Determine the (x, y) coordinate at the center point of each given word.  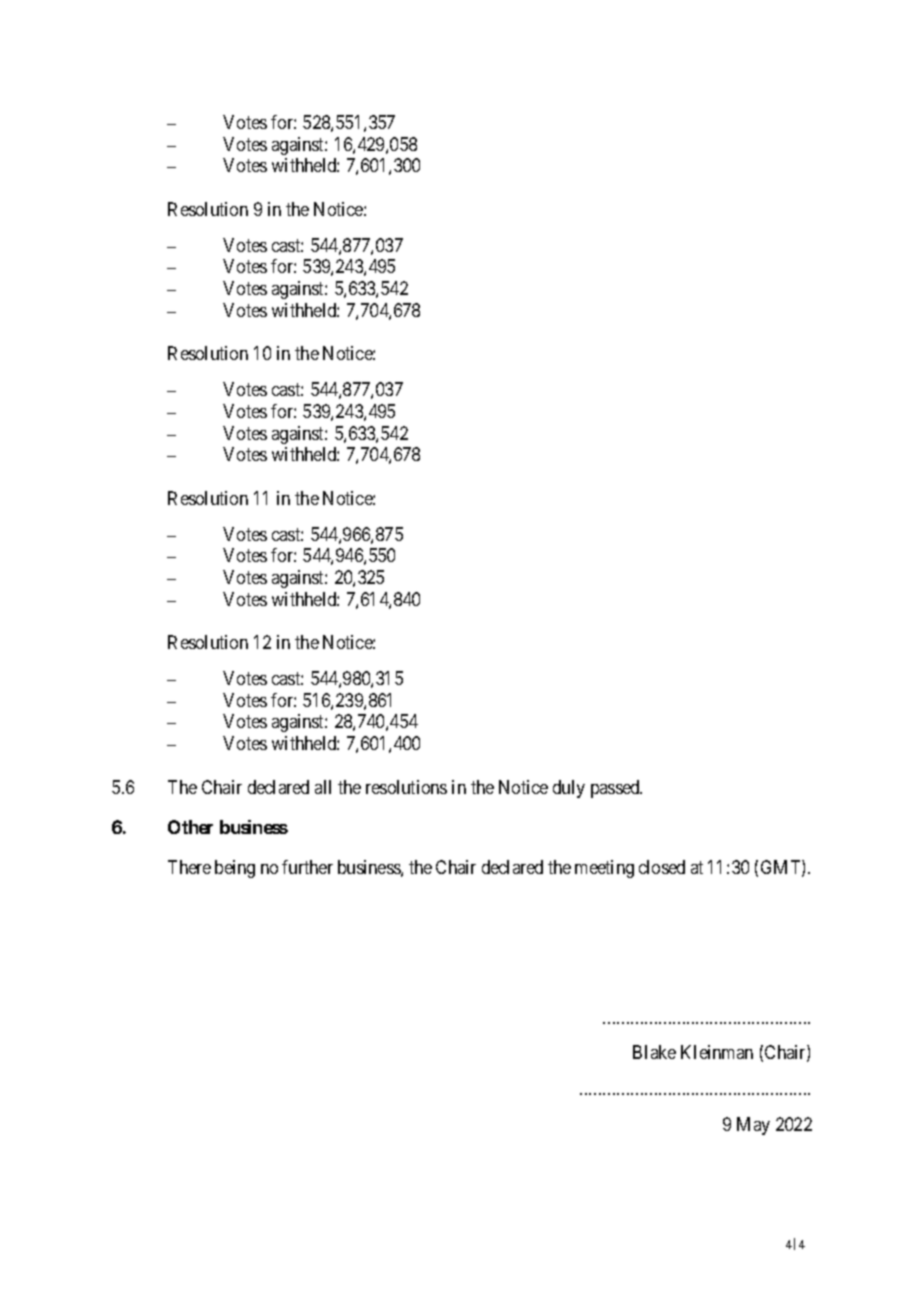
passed (616, 789)
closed (662, 867)
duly (569, 789)
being (235, 869)
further (307, 867)
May (753, 1126)
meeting (604, 869)
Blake (654, 1052)
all (323, 787)
